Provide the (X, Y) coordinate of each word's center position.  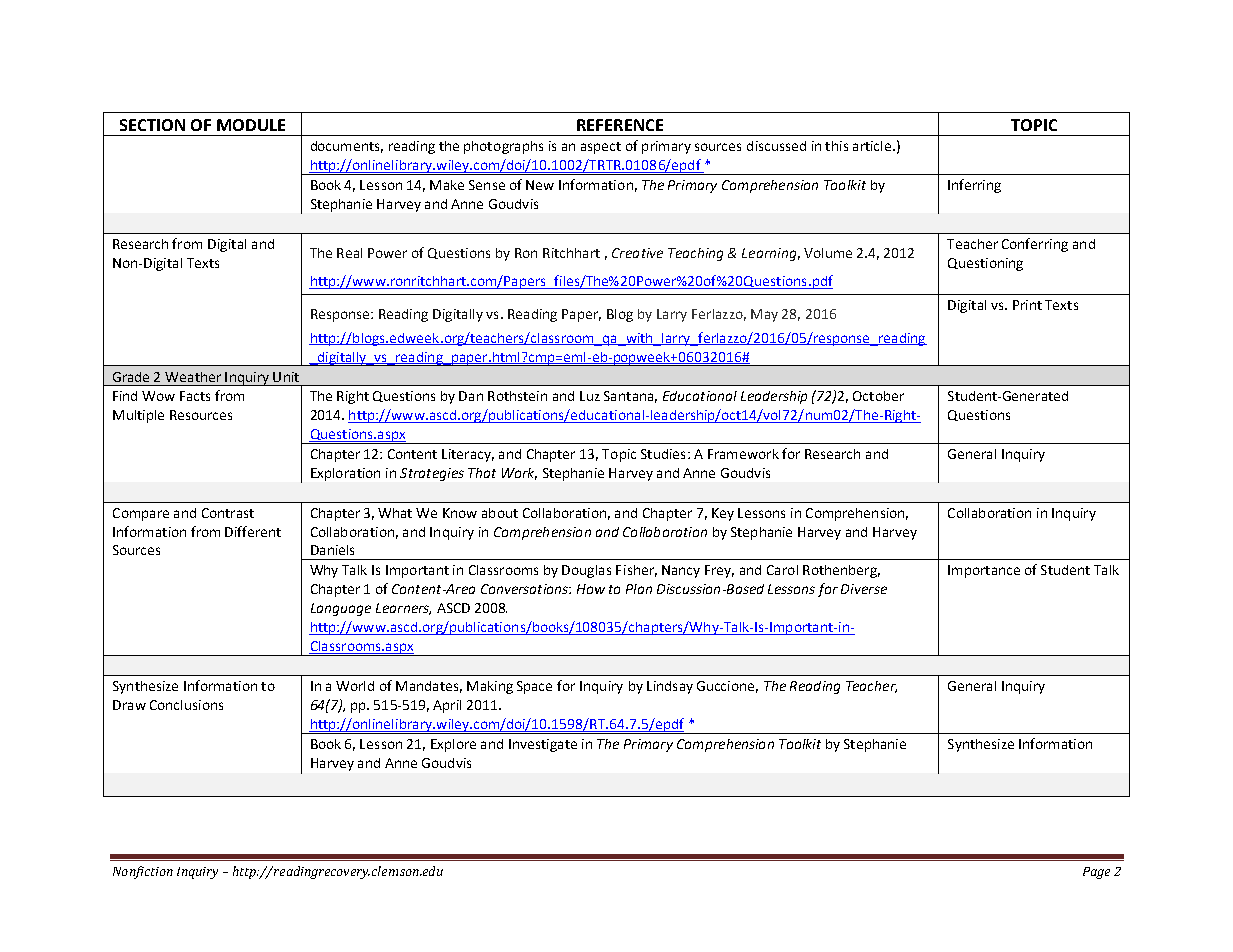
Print (1027, 305)
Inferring (974, 186)
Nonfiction (143, 872)
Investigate (543, 745)
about (500, 513)
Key (723, 514)
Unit (286, 377)
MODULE (251, 125)
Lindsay (670, 687)
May (764, 315)
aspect (601, 148)
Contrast (228, 513)
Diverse (864, 589)
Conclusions (186, 705)
